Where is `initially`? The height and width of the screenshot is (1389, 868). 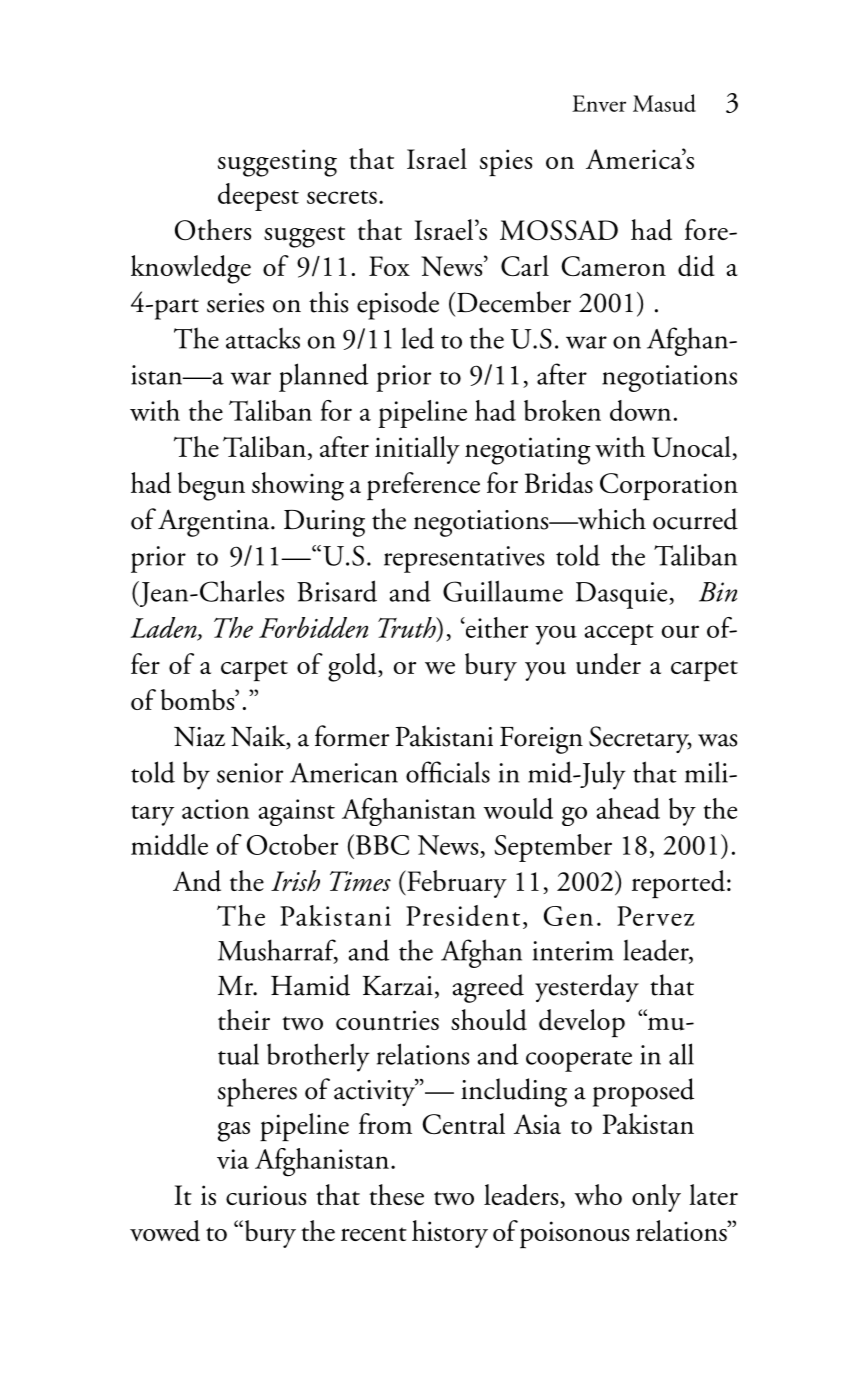
initially is located at coordinates (417, 450).
